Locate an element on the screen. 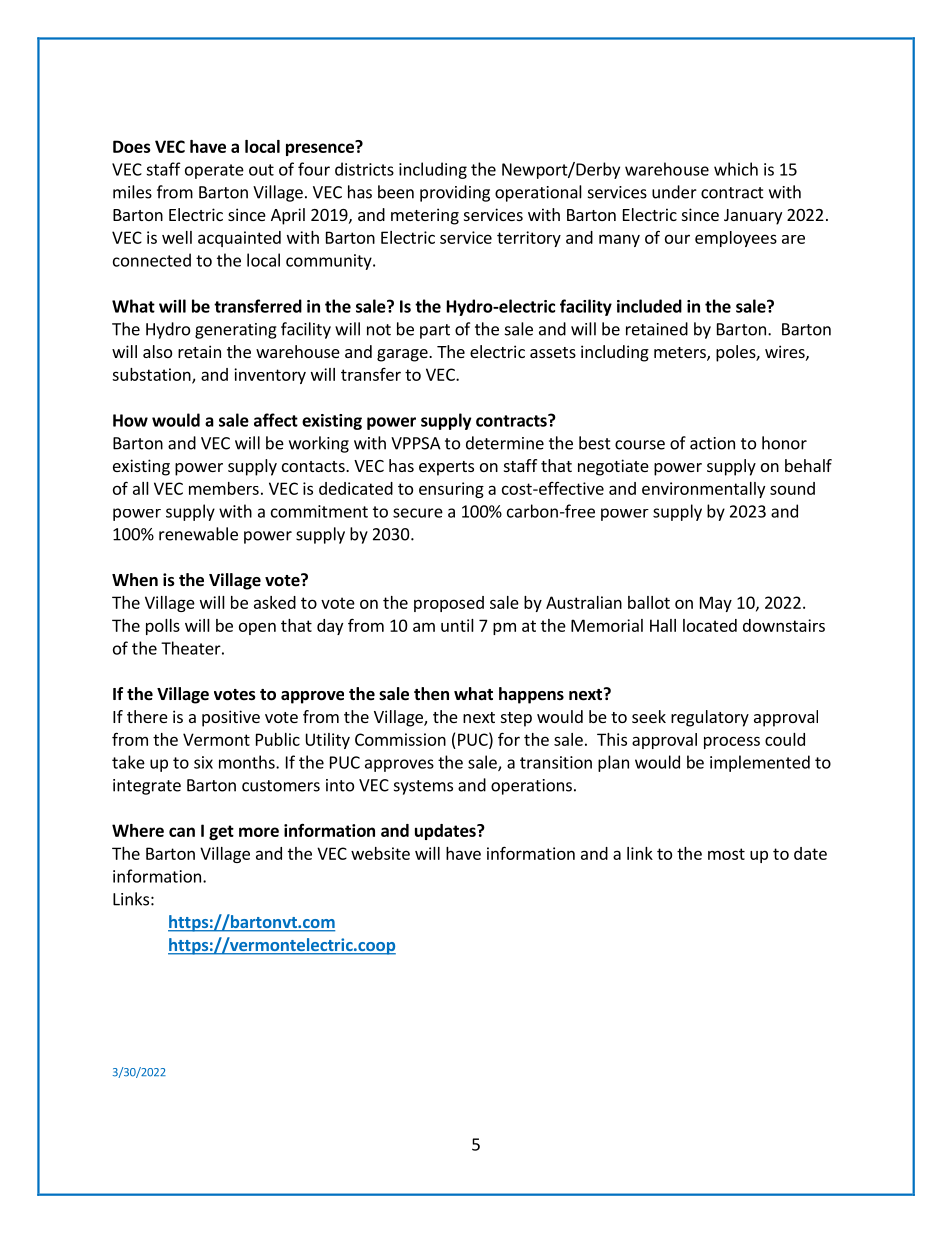 This screenshot has height=1233, width=952. meters is located at coordinates (681, 354).
